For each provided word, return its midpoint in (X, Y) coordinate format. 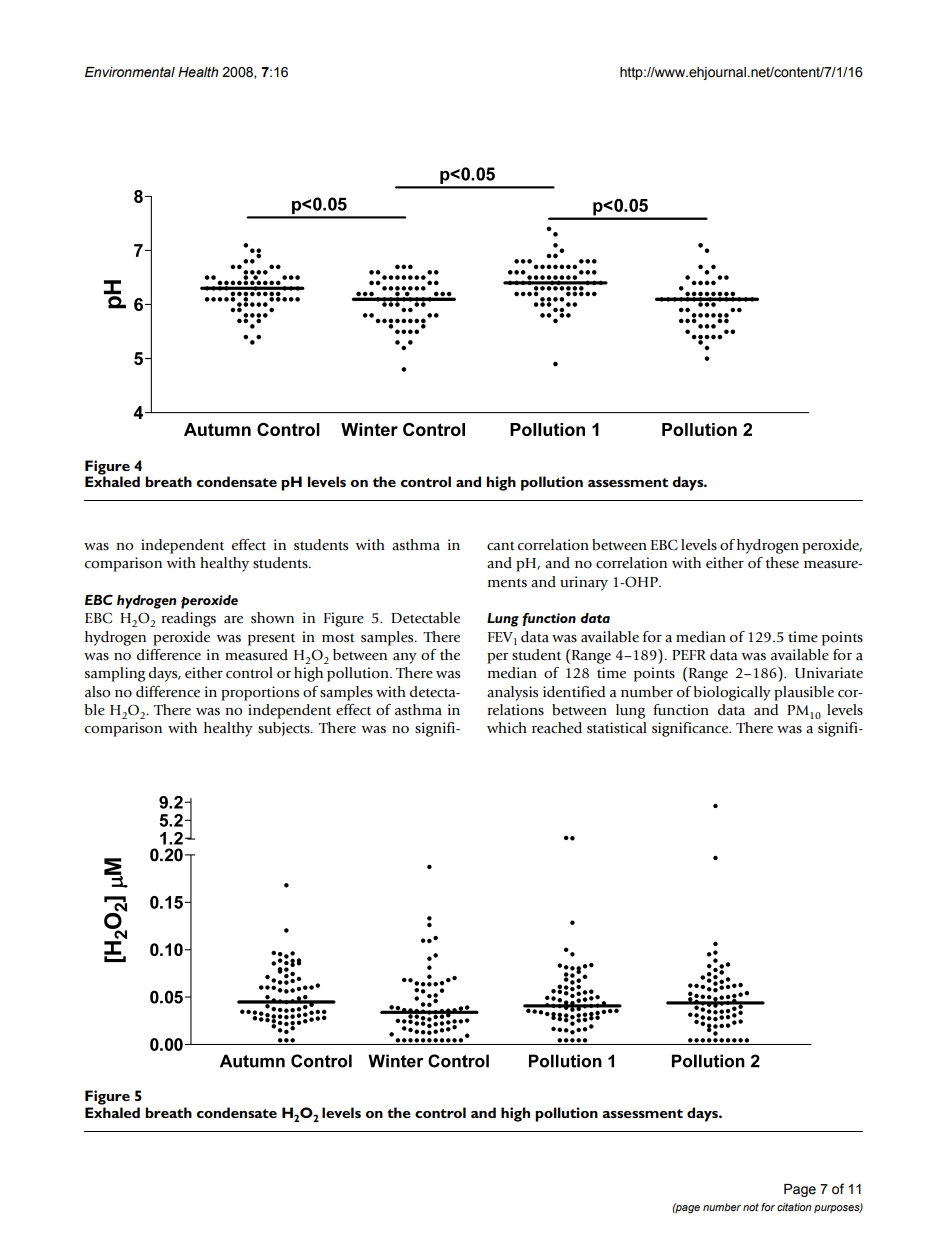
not (751, 1207)
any (405, 658)
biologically (732, 693)
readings (188, 619)
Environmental (130, 72)
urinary (584, 583)
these (782, 563)
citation (794, 1207)
